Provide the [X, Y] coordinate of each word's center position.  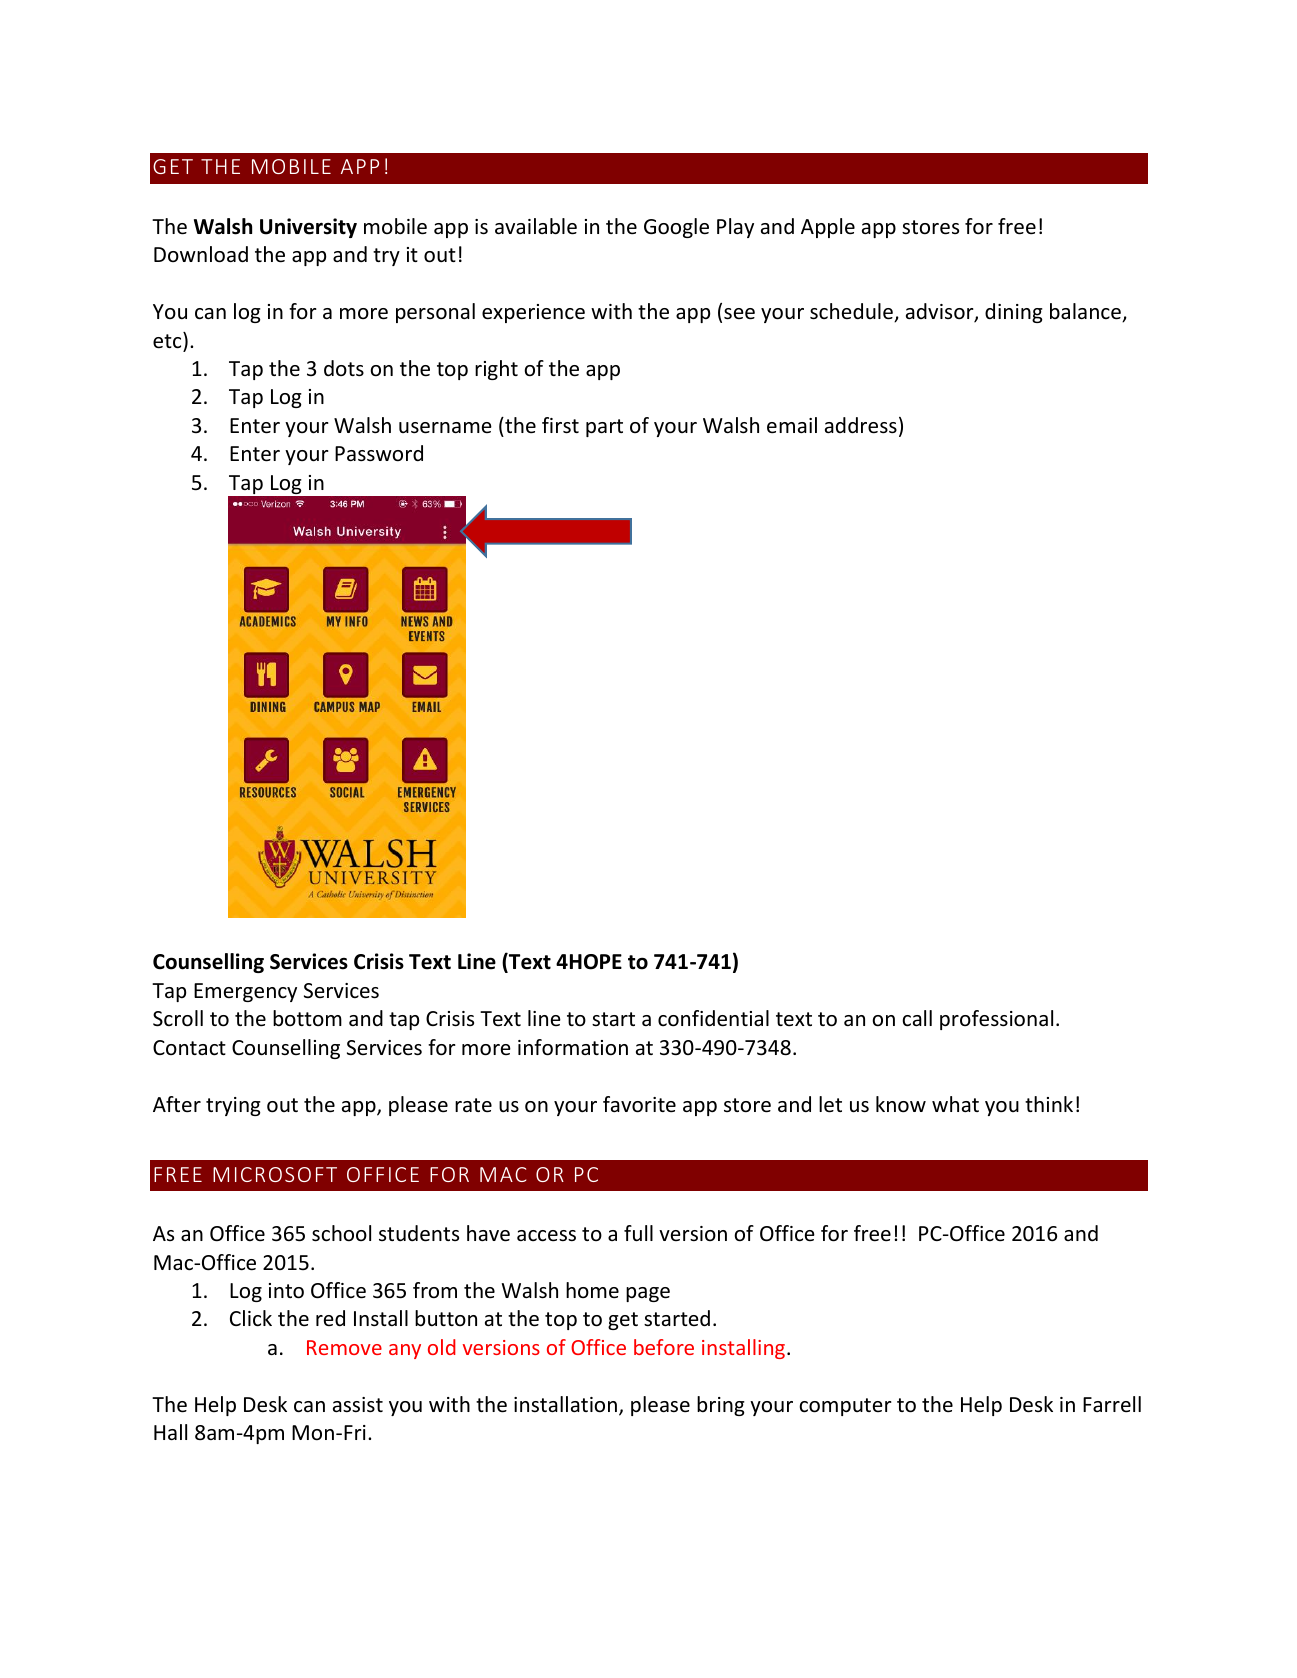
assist [358, 1404]
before [664, 1347]
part [604, 428]
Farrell [1112, 1404]
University [308, 228]
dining [1014, 313]
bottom [307, 1018]
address [861, 425]
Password [379, 453]
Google [676, 228]
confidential [713, 1018]
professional [996, 1020]
